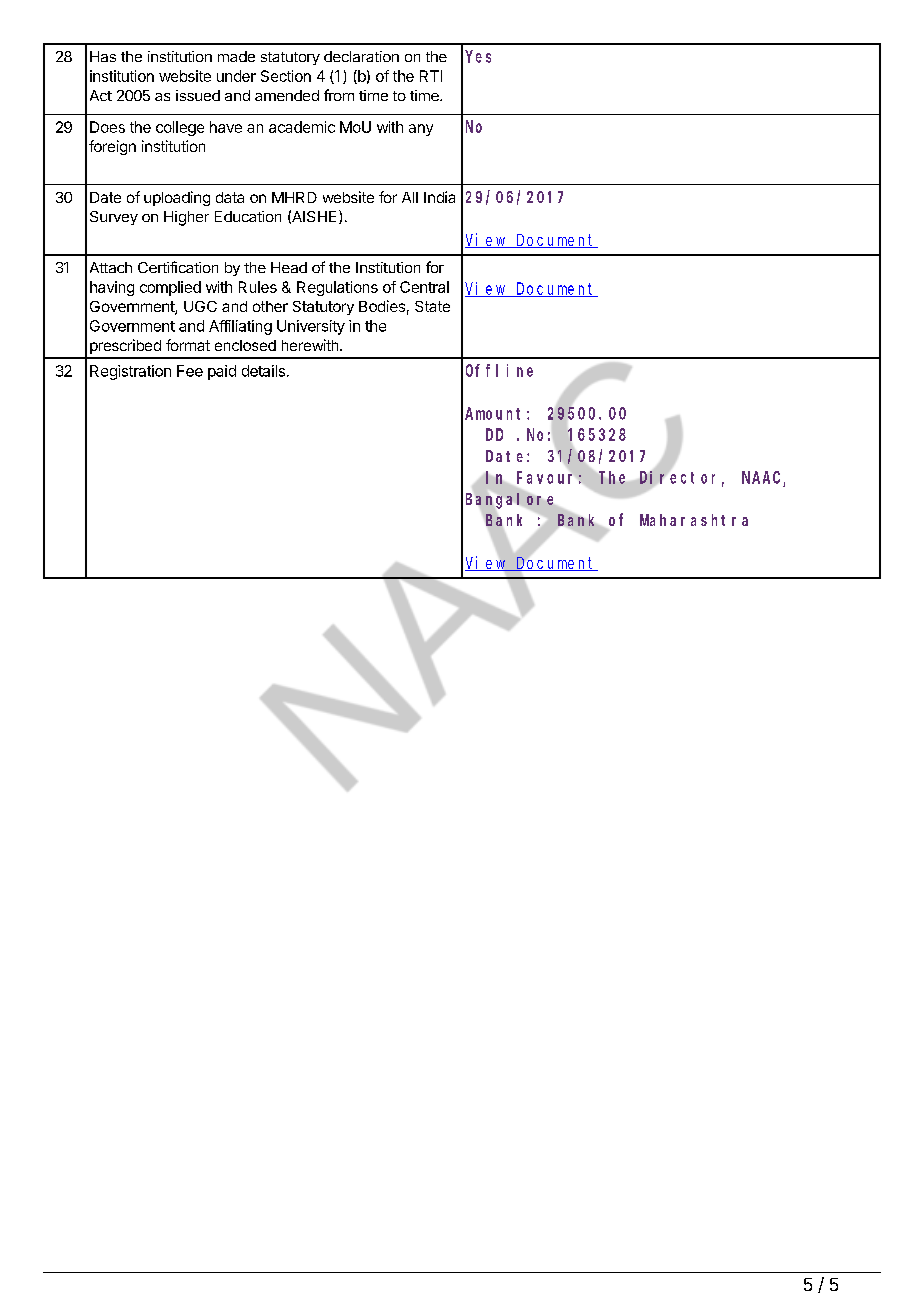 This image has height=1308, width=924. I want to click on Registration, so click(130, 372).
